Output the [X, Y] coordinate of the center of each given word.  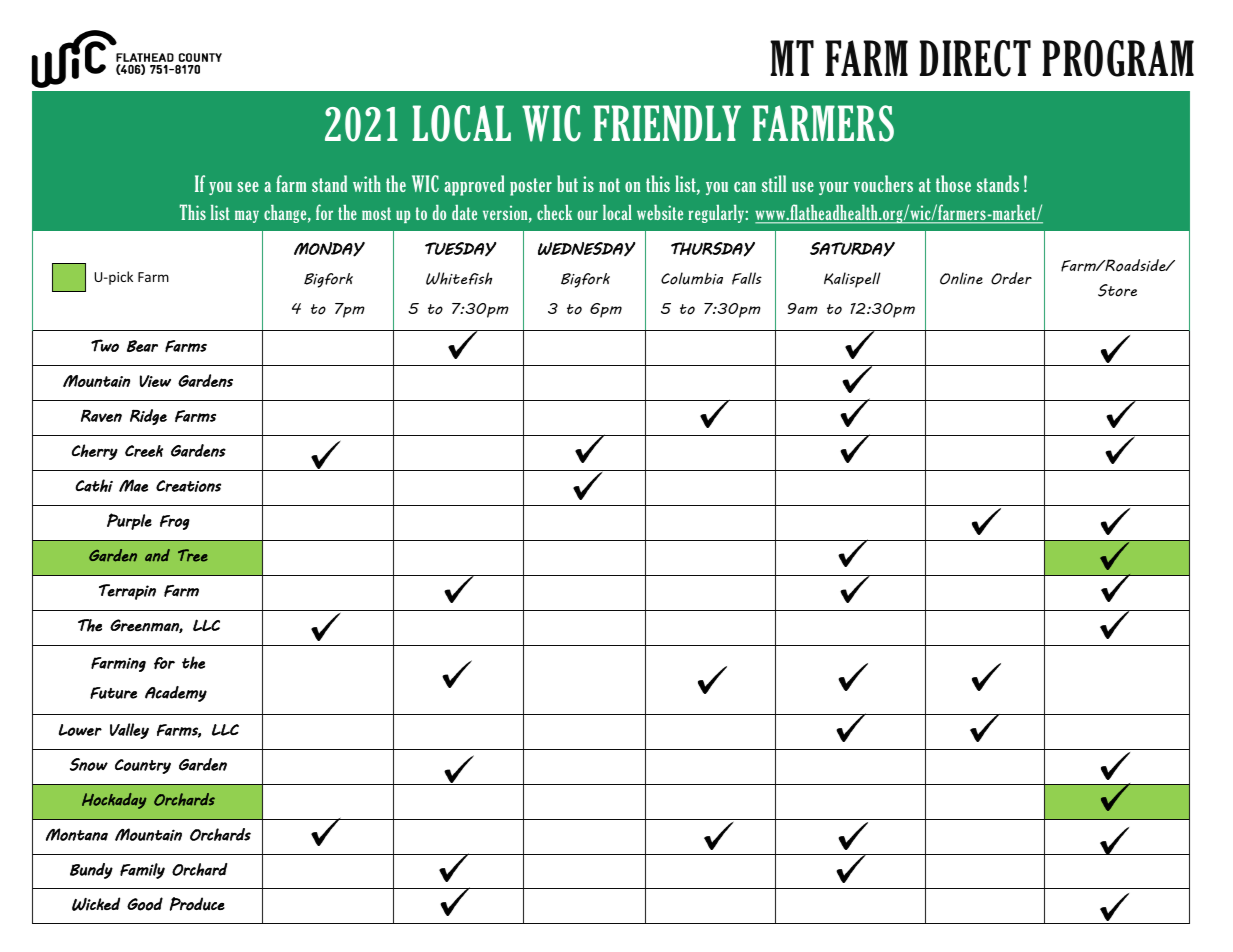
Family [142, 871]
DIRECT [975, 58]
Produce [197, 904]
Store [1117, 290]
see [248, 187]
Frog [175, 522]
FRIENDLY [667, 123]
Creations [188, 486]
